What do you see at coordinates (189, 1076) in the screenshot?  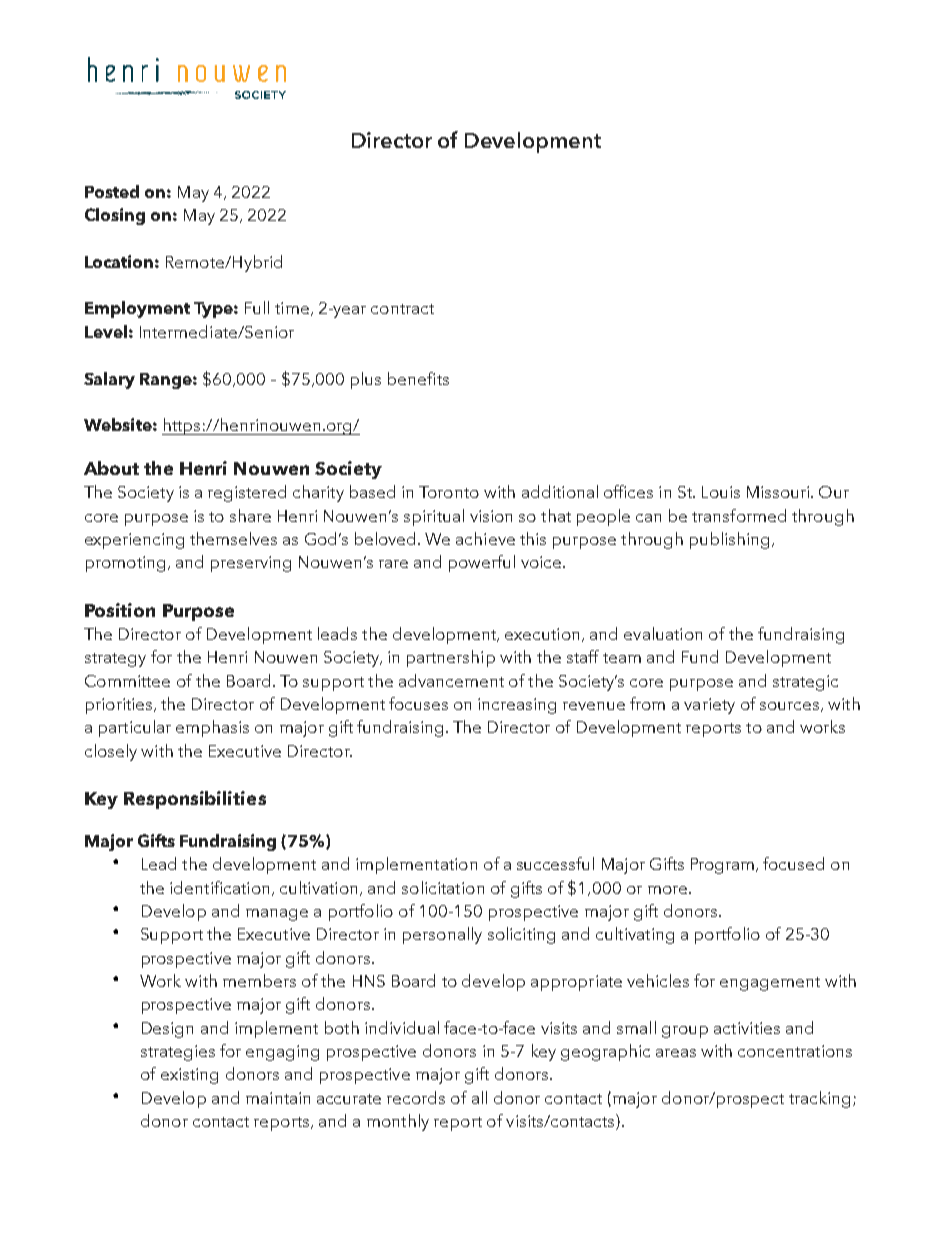 I see `existing` at bounding box center [189, 1076].
